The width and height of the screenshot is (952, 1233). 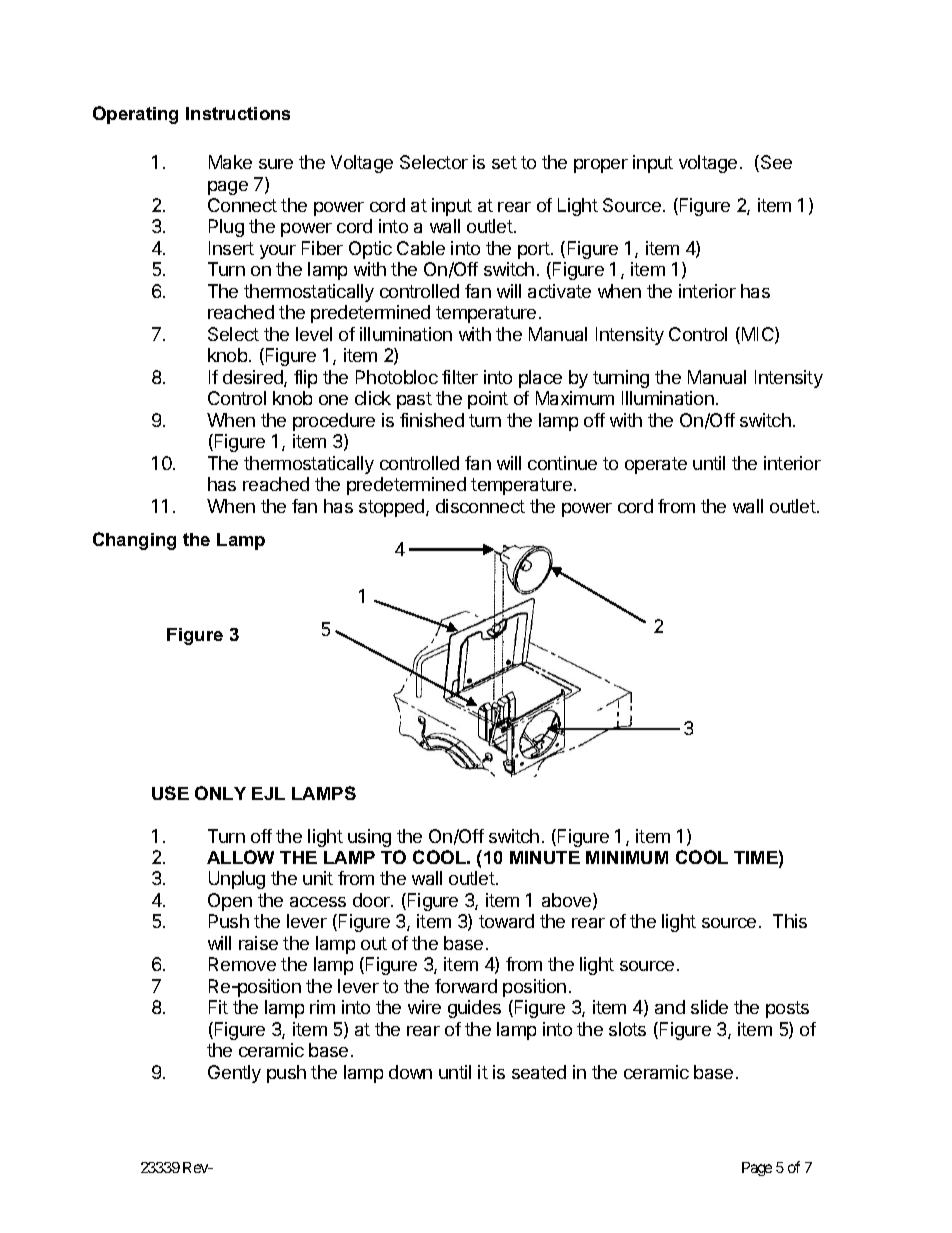 I want to click on MINIMUM, so click(x=627, y=857).
